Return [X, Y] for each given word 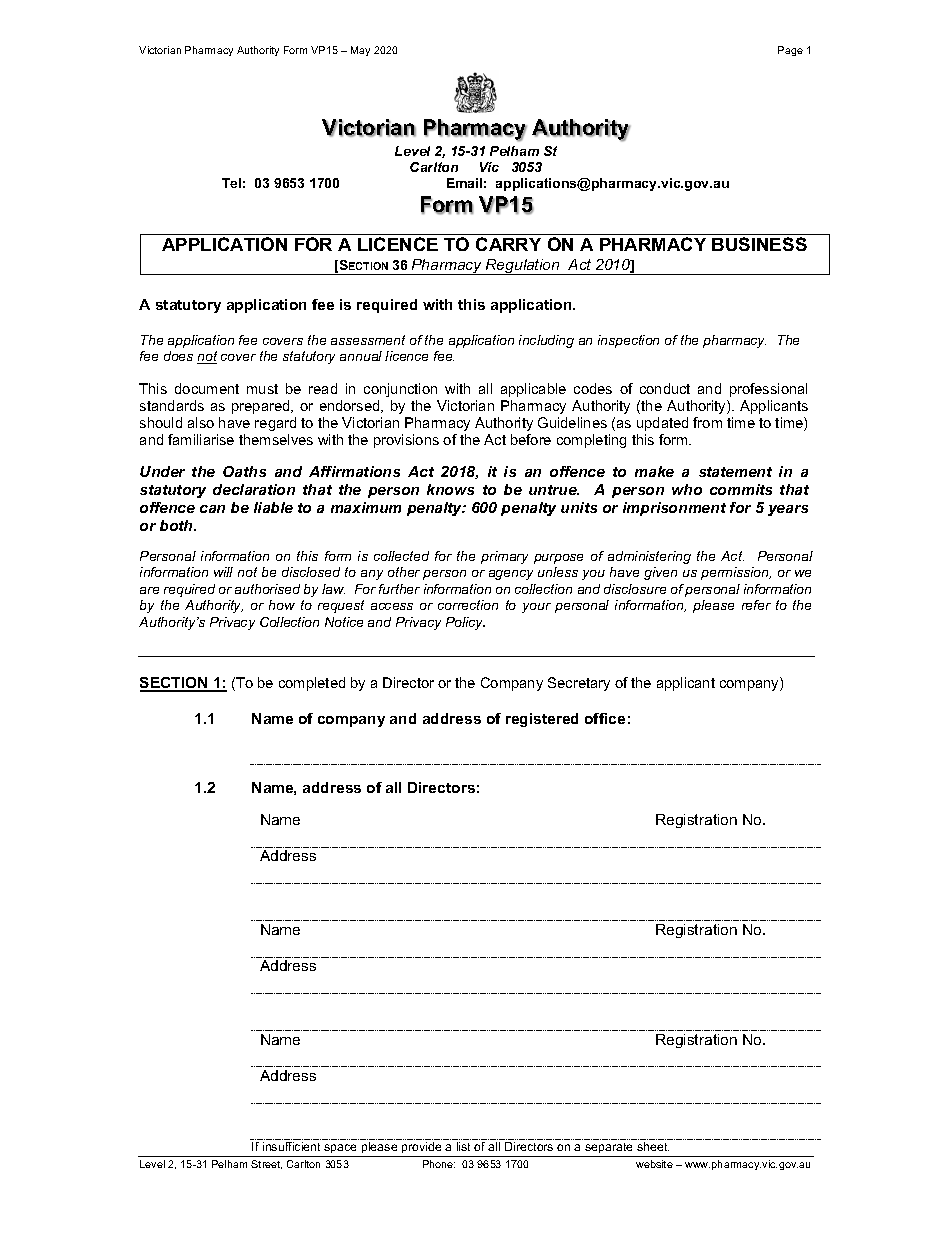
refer [756, 605]
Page [790, 51]
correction [468, 605]
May [360, 51]
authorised [267, 589]
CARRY [508, 244]
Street [266, 1164]
